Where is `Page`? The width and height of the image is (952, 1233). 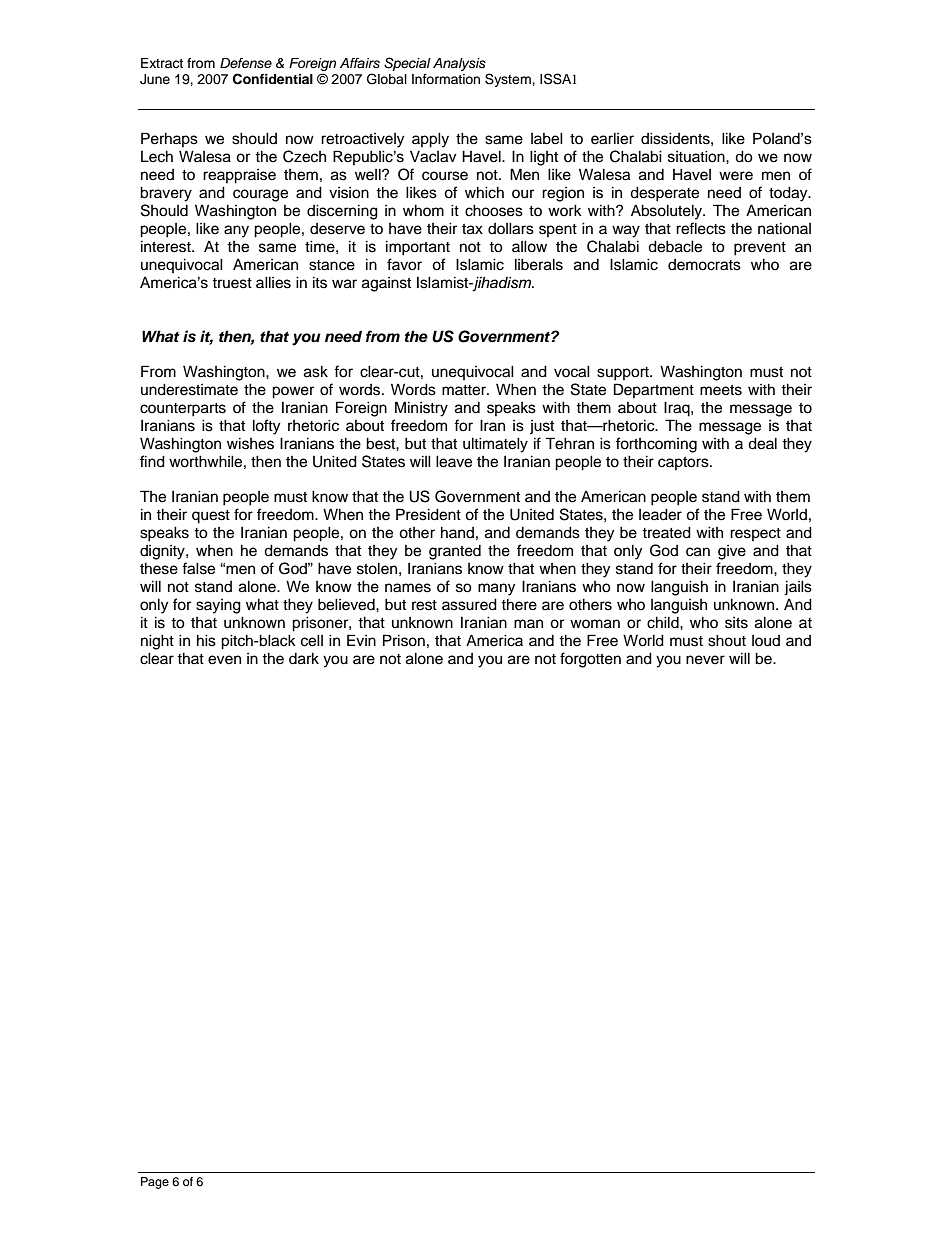
Page is located at coordinates (155, 1183).
